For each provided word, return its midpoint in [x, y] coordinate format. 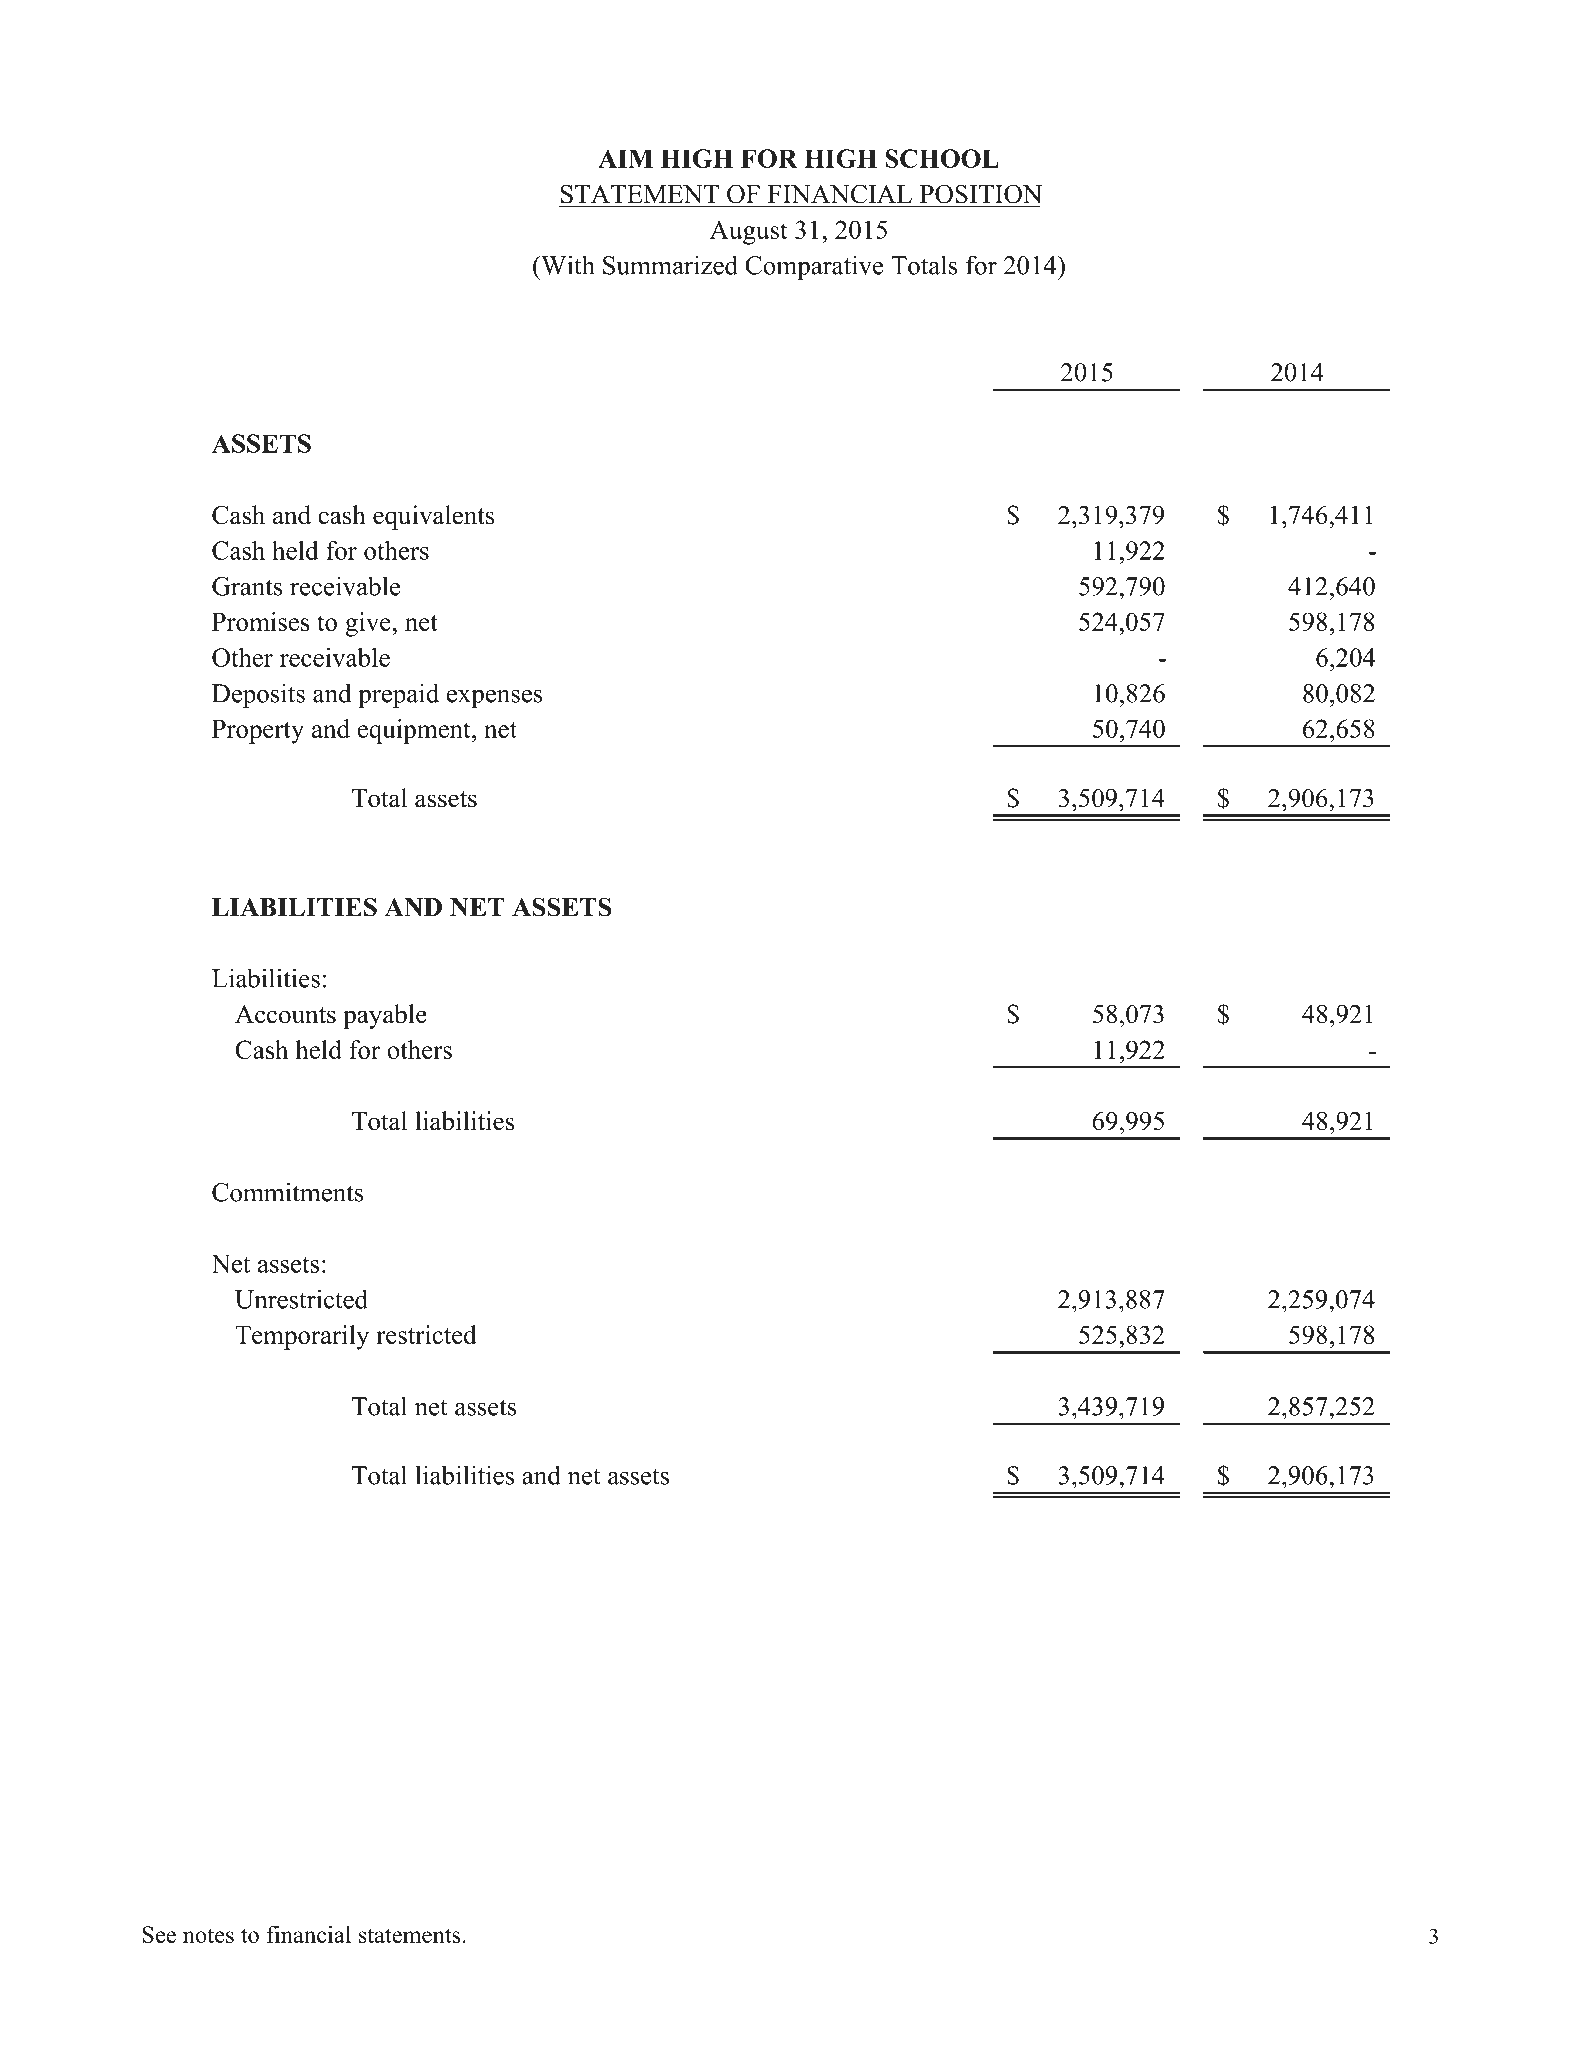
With [567, 265]
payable [385, 1016]
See [159, 1934]
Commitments [288, 1192]
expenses [494, 699]
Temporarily [302, 1337]
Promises [261, 621]
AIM [625, 158]
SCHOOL [942, 158]
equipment [415, 731]
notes [208, 1935]
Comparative [814, 267]
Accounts [285, 1014]
